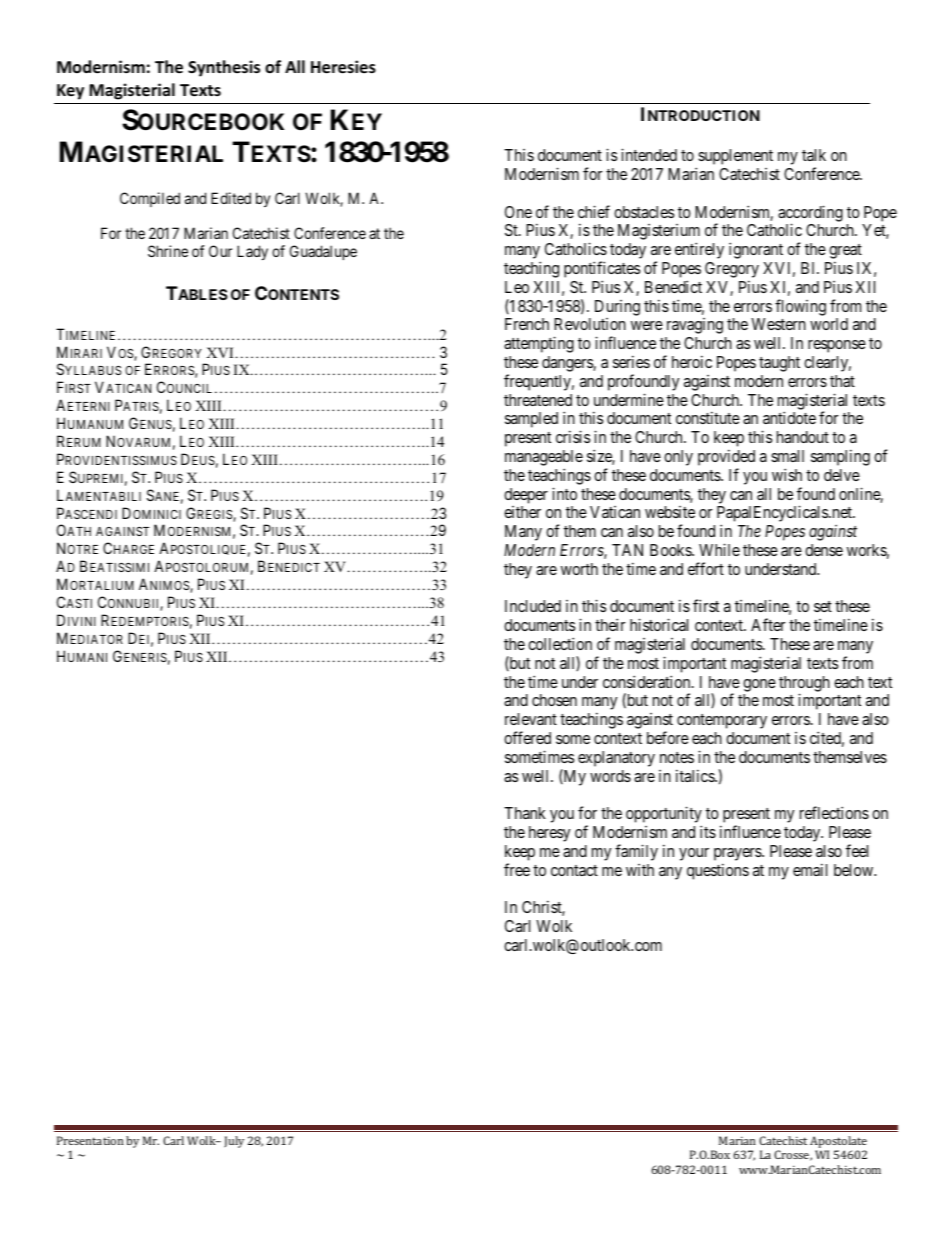  Describe the element at coordinates (789, 417) in the image. I see `antidote` at that location.
